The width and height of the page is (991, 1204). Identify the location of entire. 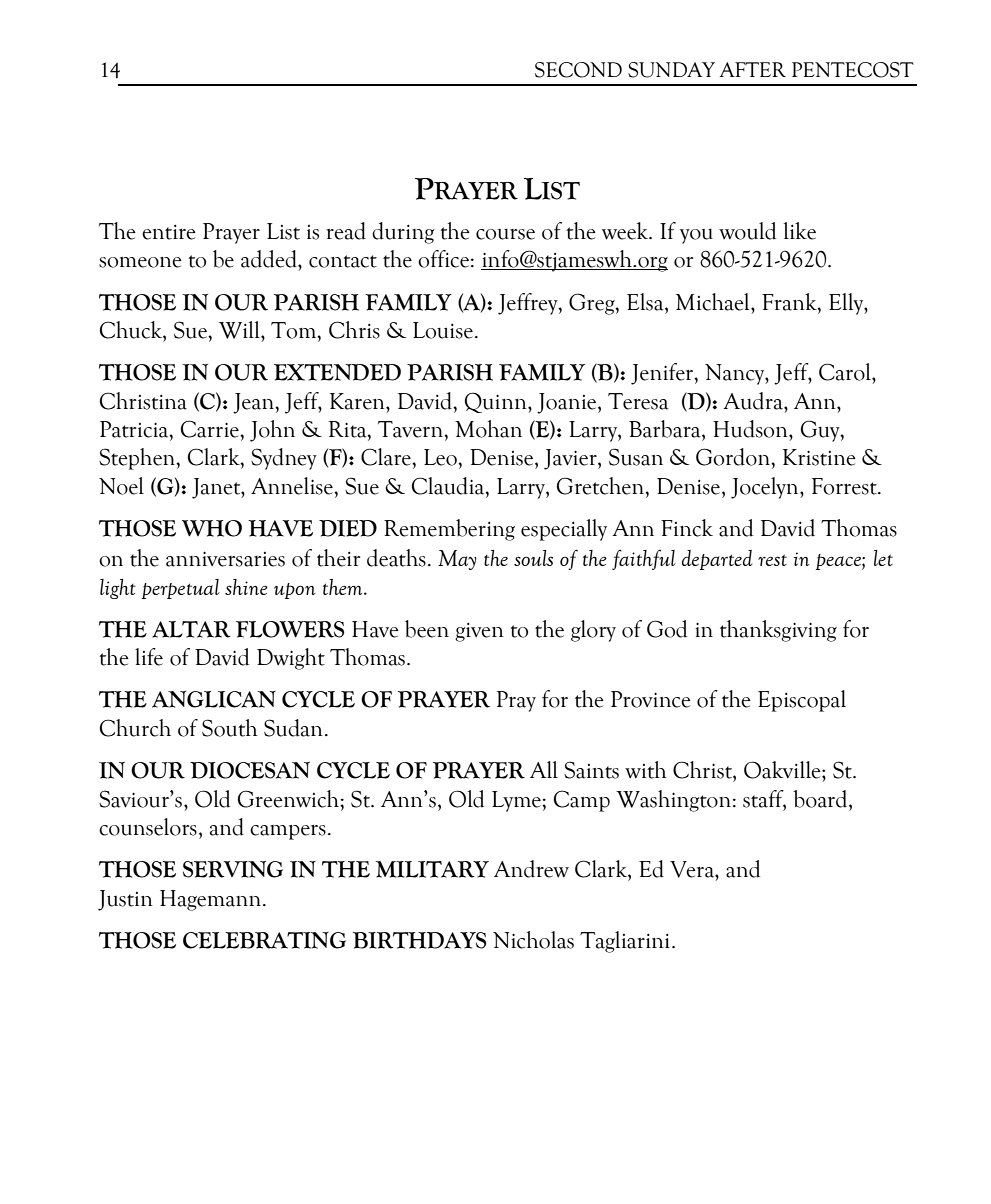
(169, 232).
